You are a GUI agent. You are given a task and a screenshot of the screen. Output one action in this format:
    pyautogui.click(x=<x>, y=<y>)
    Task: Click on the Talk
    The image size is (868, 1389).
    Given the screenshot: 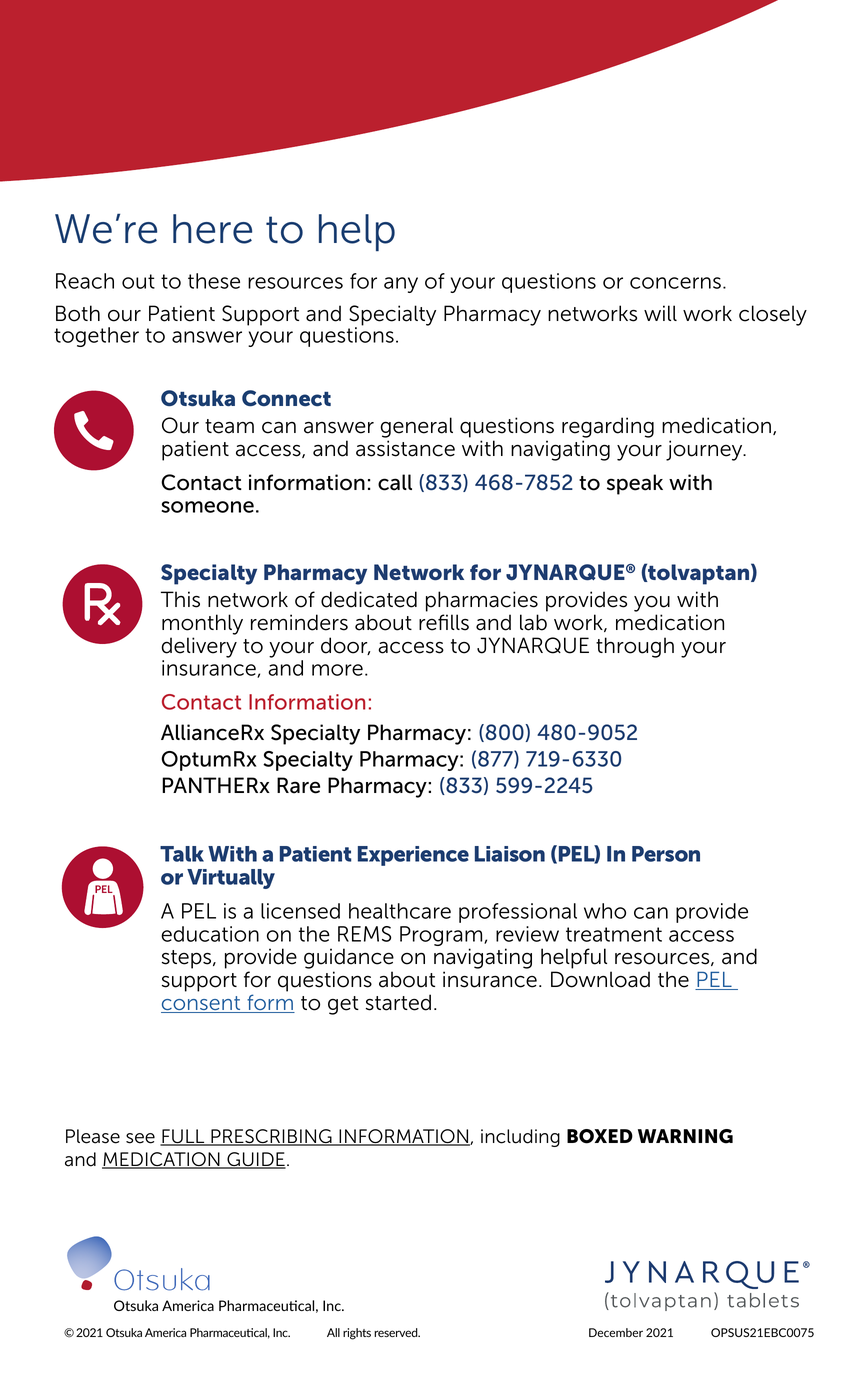 What is the action you would take?
    pyautogui.click(x=182, y=854)
